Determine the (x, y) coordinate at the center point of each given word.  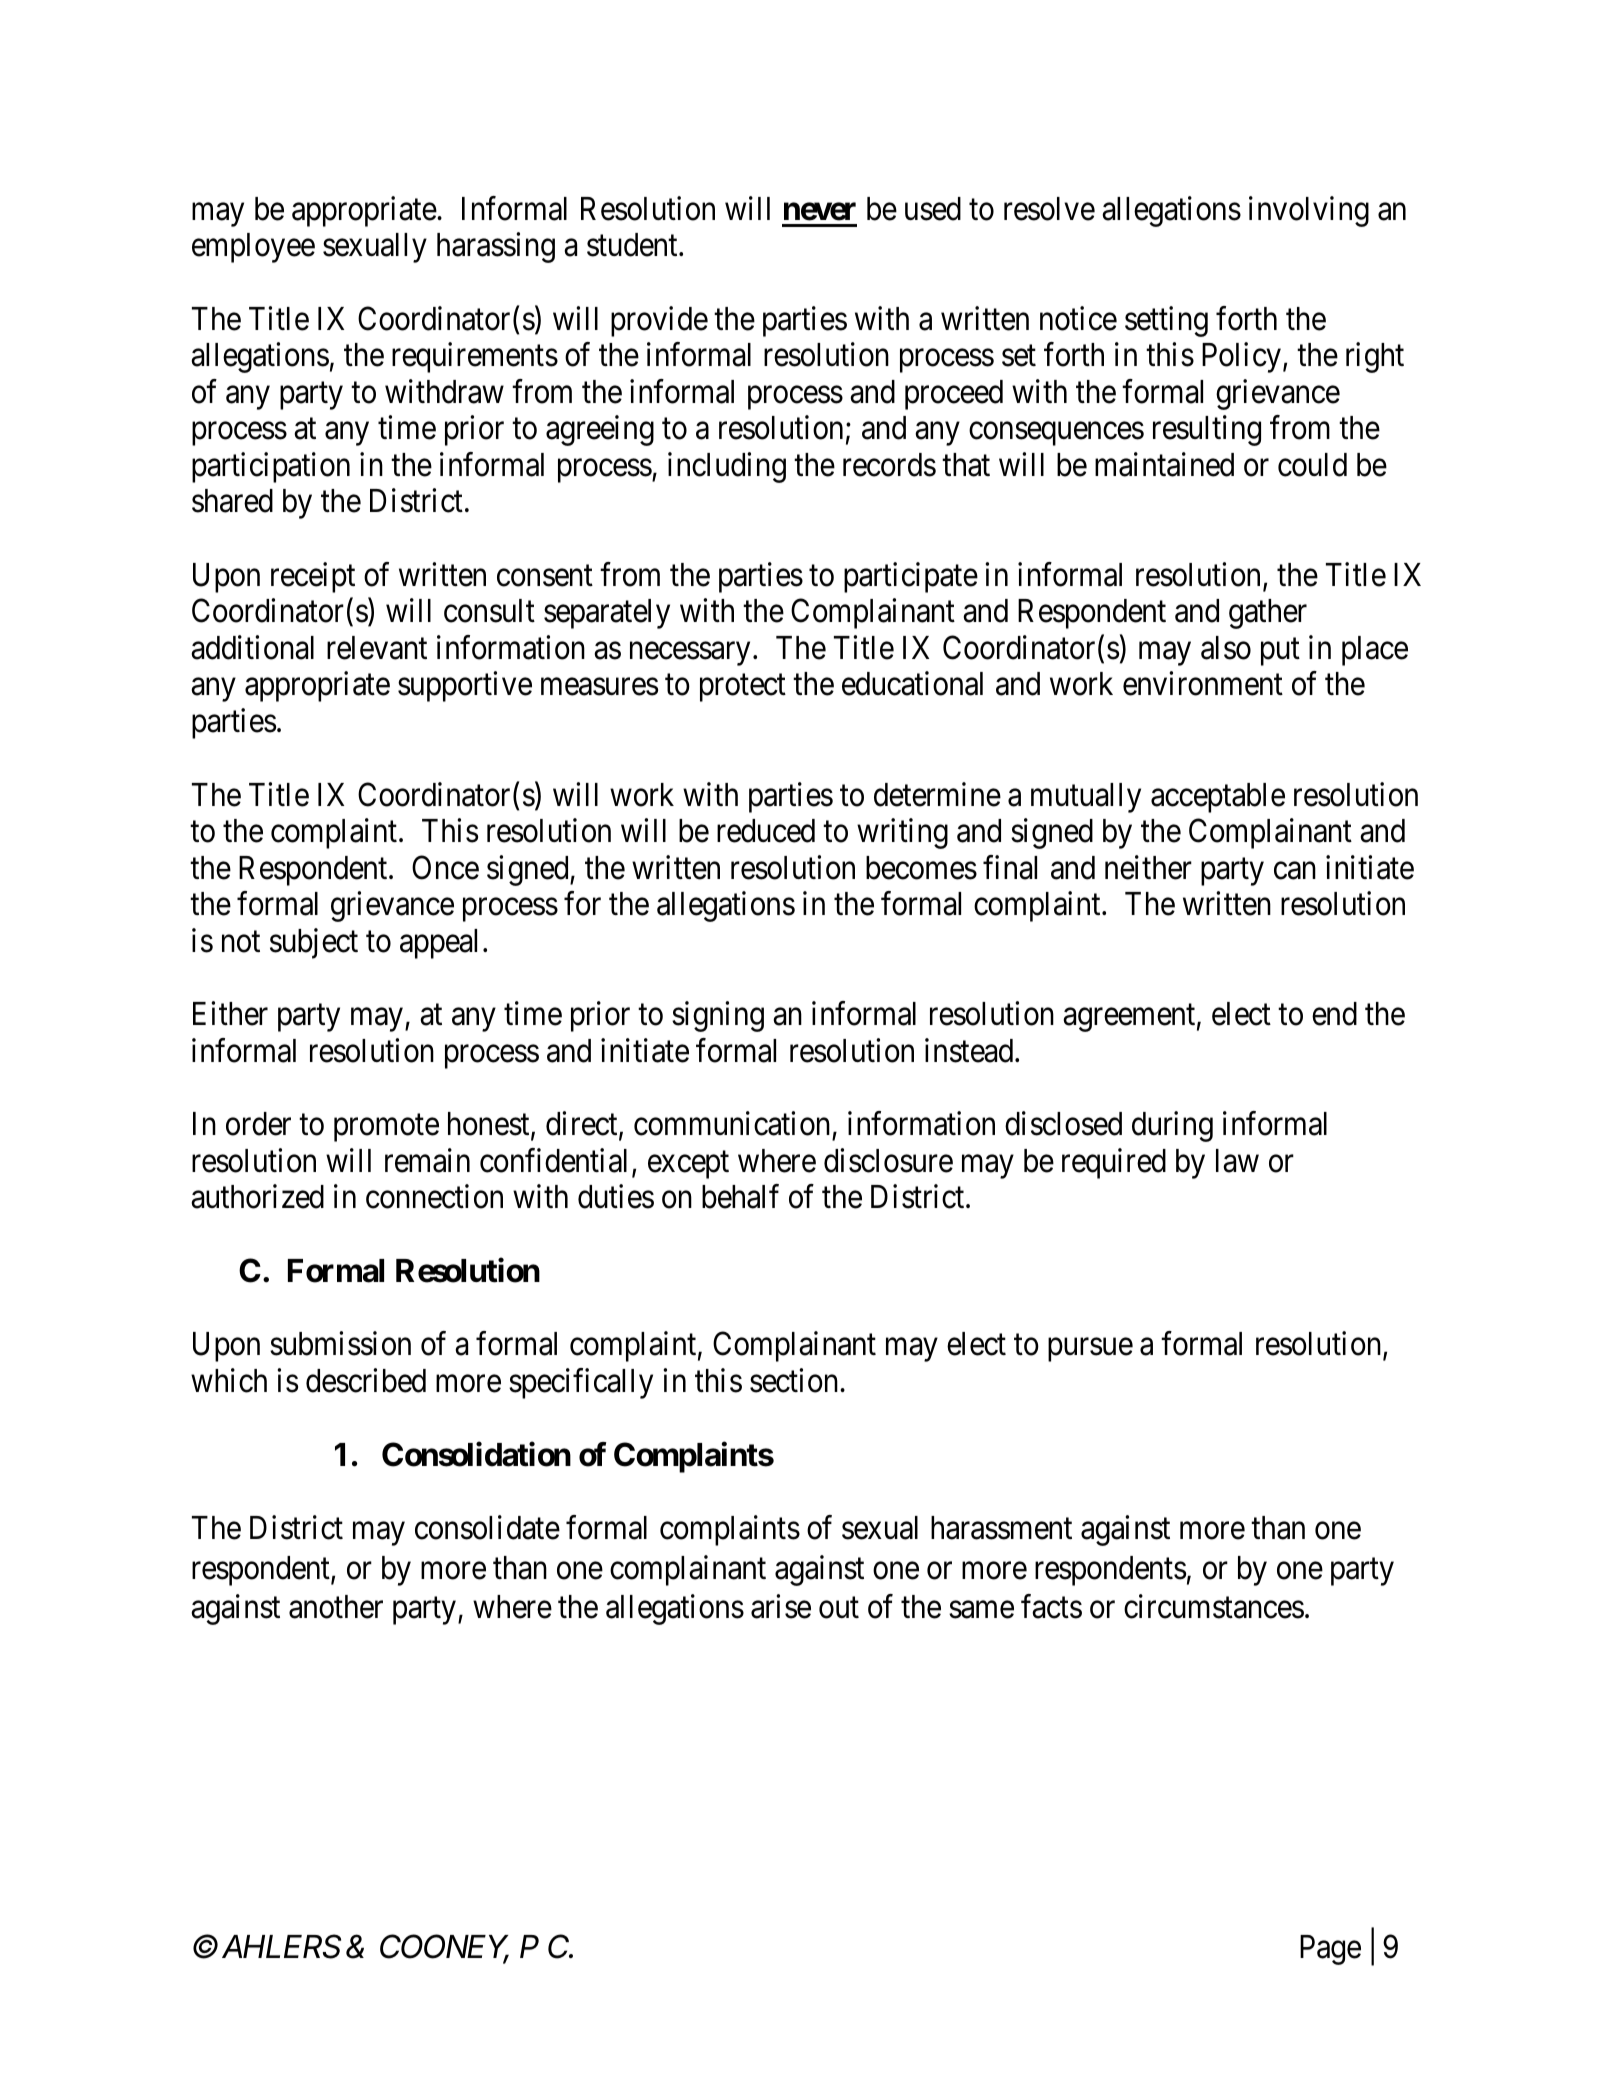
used (933, 209)
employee (253, 248)
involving (1309, 211)
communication (733, 1125)
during (1172, 1127)
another (336, 1607)
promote (386, 1128)
